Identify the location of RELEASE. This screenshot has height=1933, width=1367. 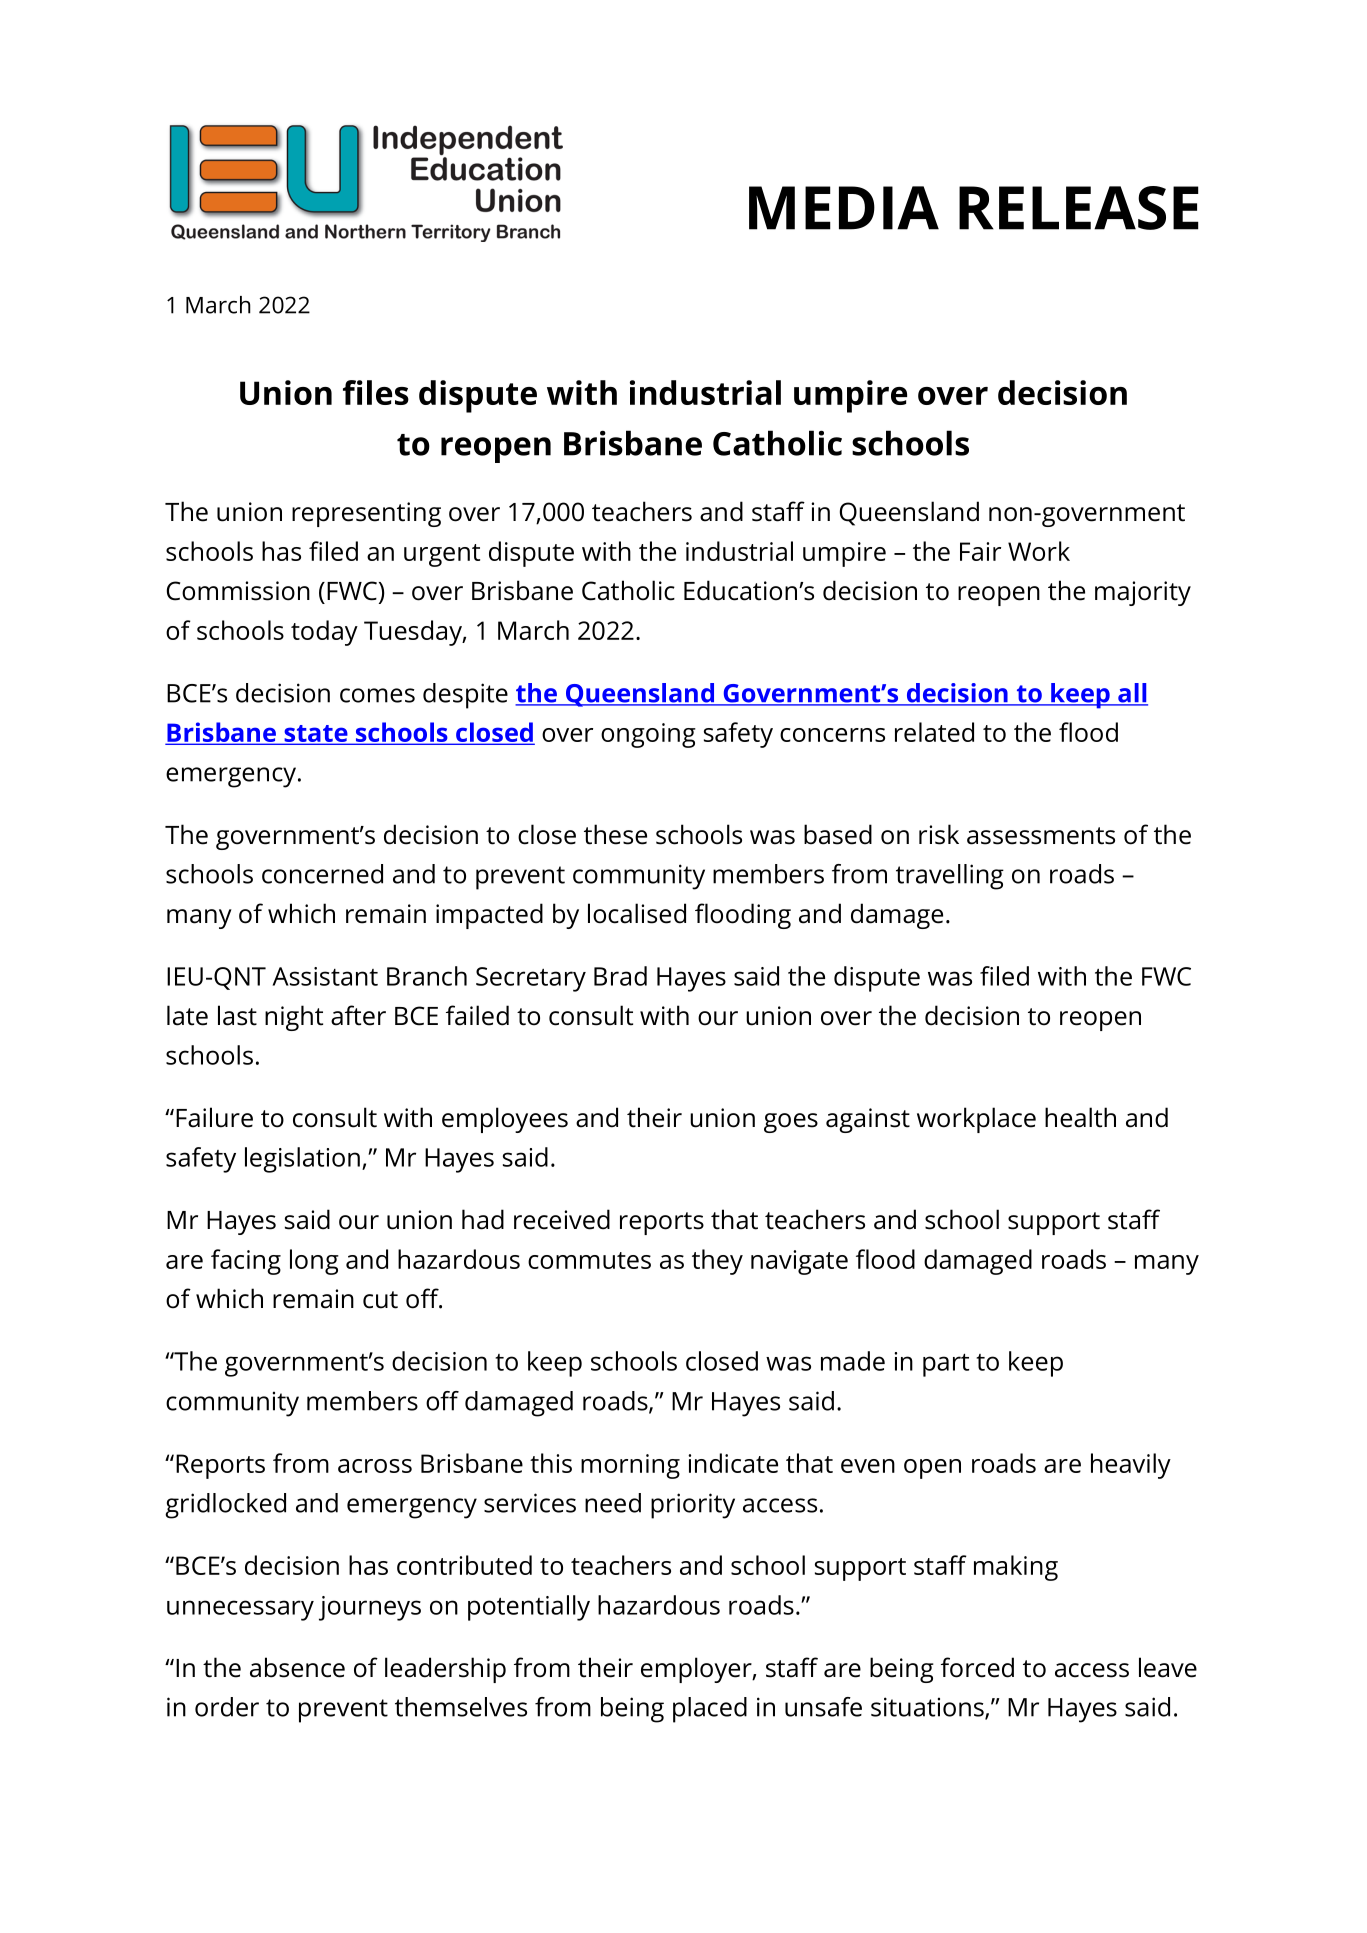
(1079, 208).
